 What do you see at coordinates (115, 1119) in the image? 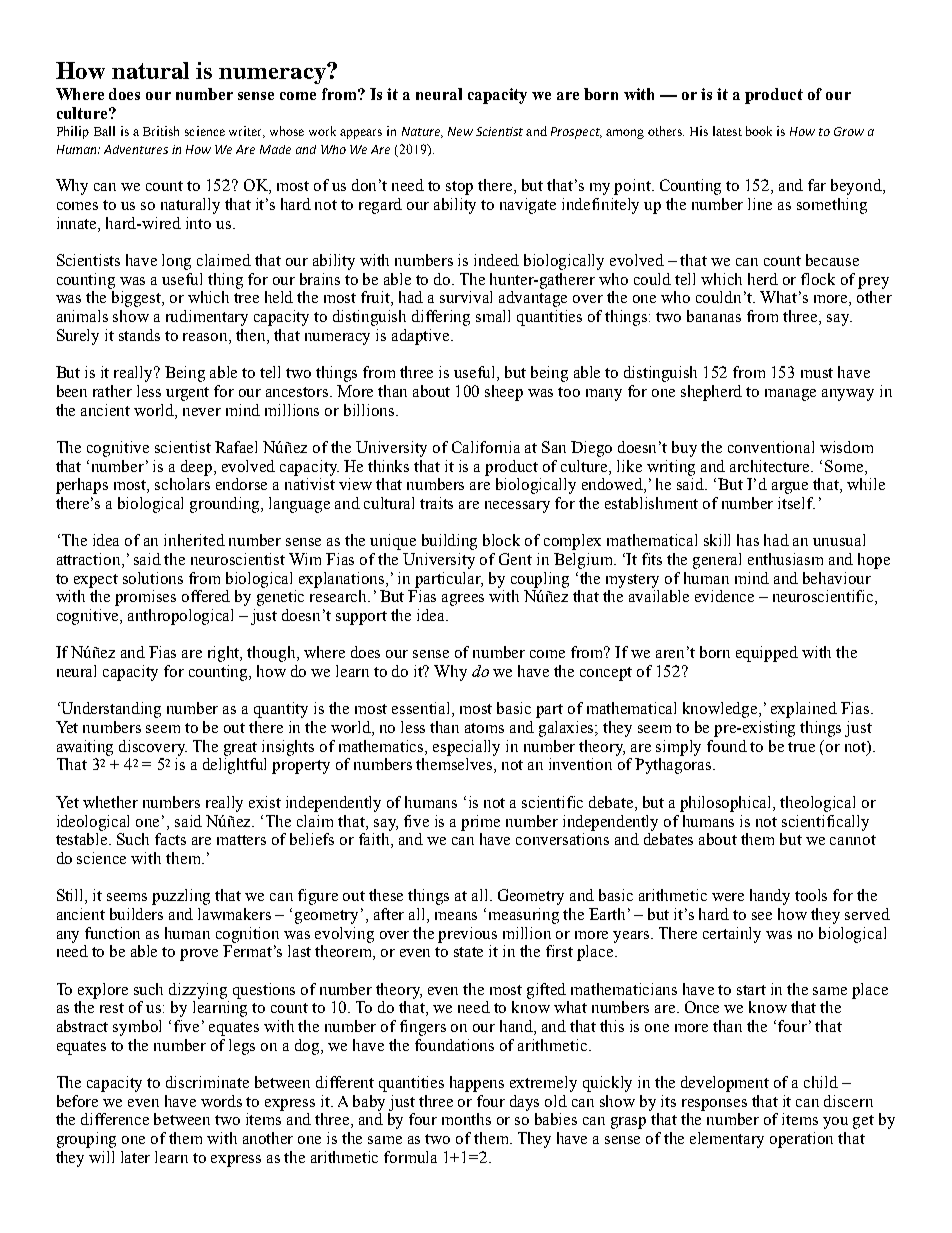
I see `difference` at bounding box center [115, 1119].
